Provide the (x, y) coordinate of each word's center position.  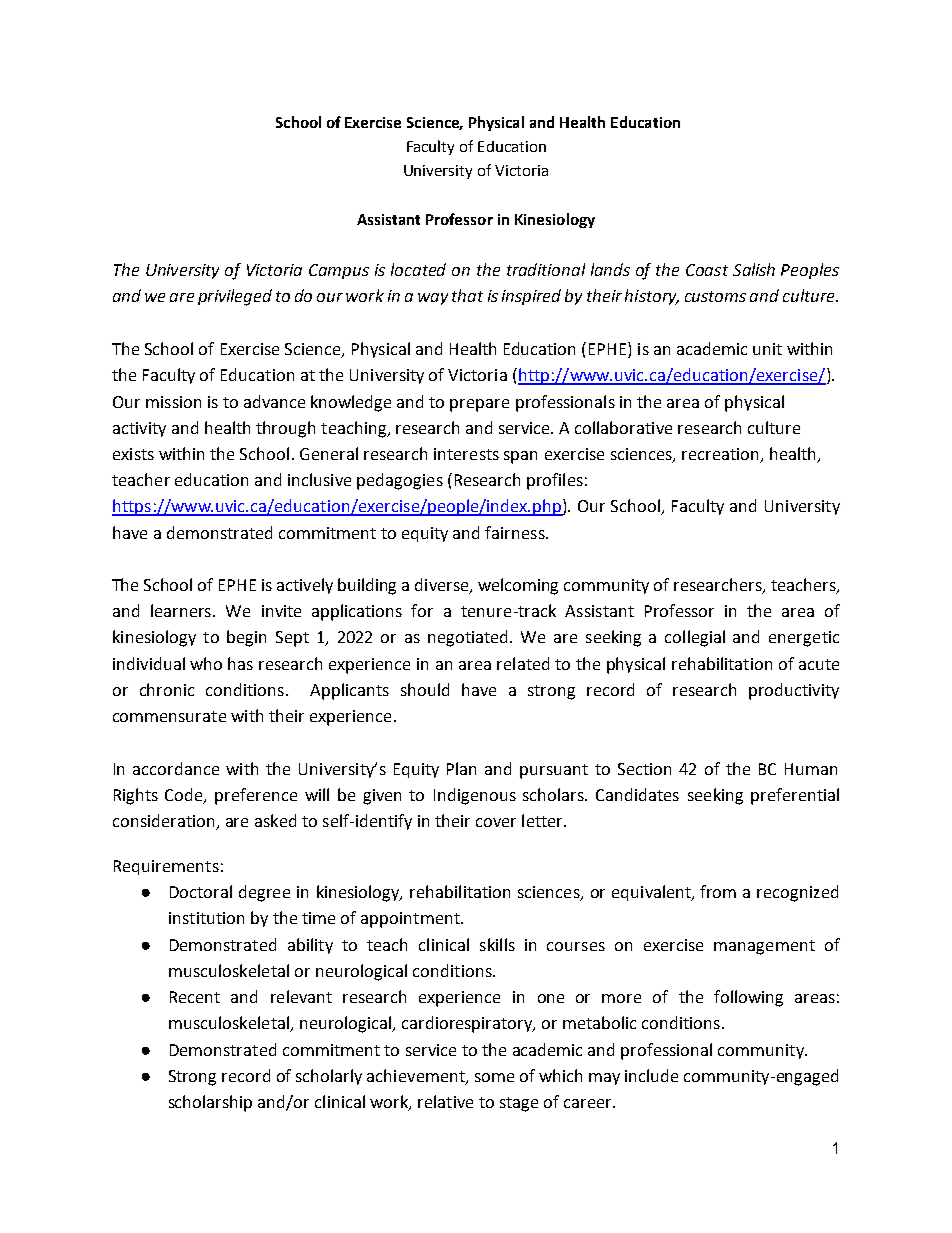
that (467, 295)
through (285, 429)
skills (497, 944)
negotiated (469, 638)
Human (811, 769)
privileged (235, 297)
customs (715, 296)
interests (466, 454)
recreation (720, 454)
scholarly (329, 1077)
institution (206, 918)
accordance (176, 768)
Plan (461, 768)
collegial (695, 638)
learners (181, 610)
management (764, 947)
